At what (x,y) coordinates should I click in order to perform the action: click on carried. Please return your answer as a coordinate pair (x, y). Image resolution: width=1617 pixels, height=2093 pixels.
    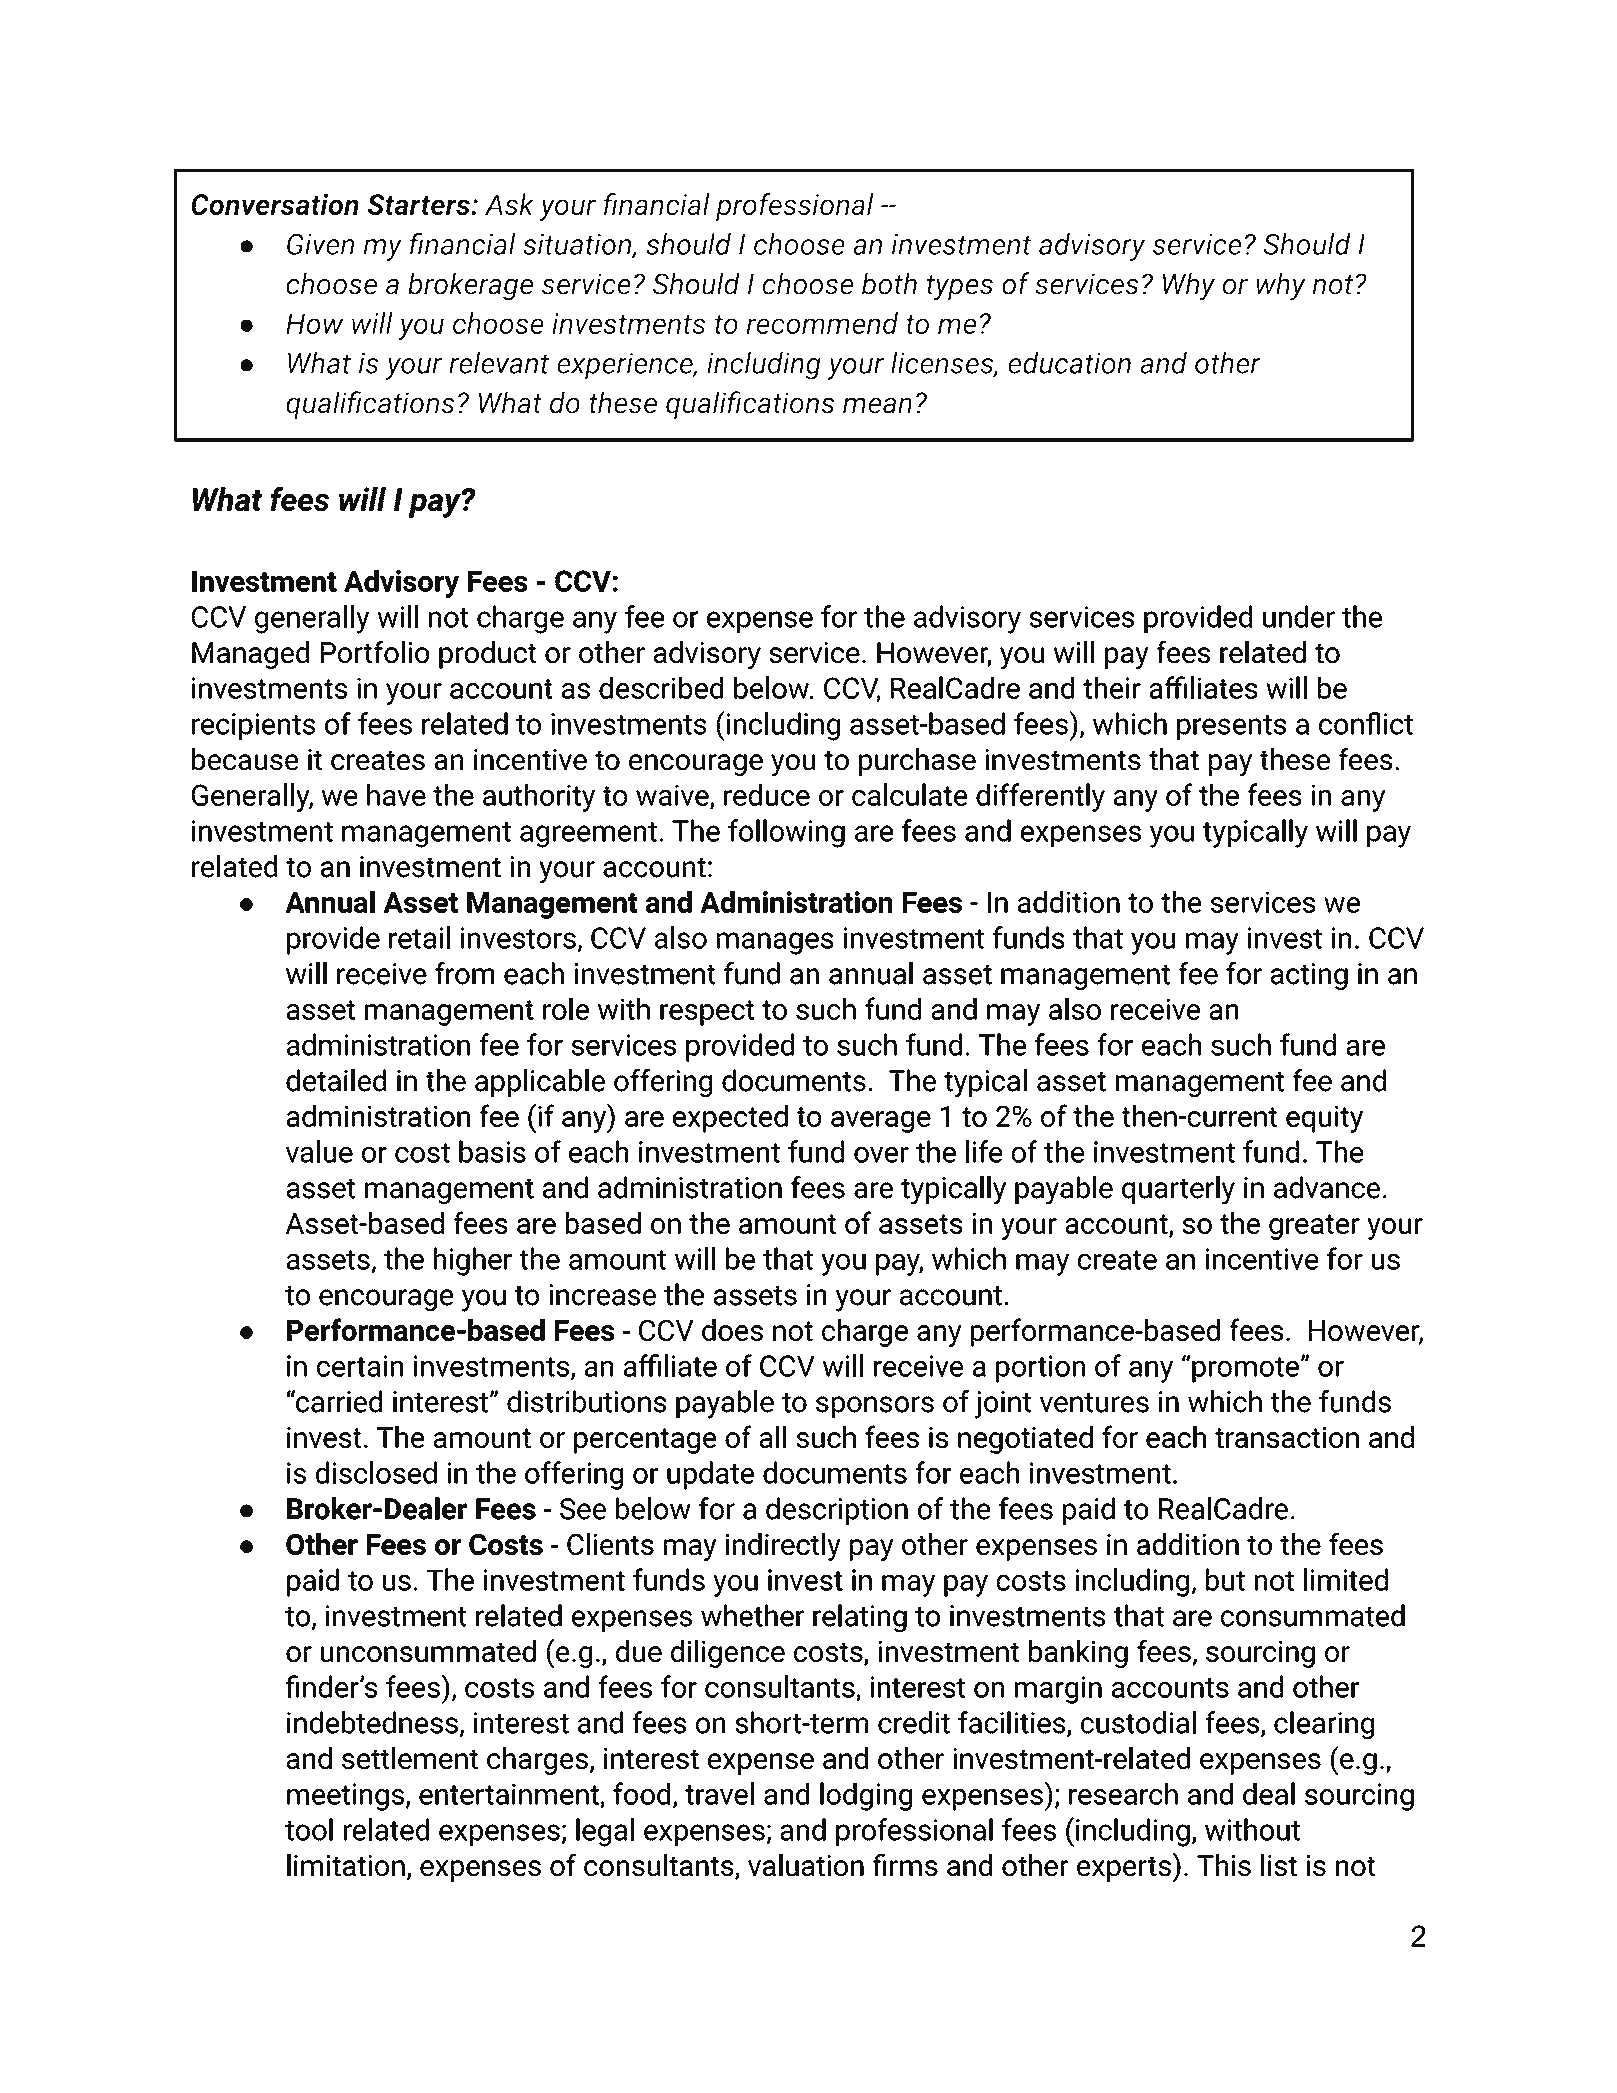
    Looking at the image, I should click on (338, 1401).
